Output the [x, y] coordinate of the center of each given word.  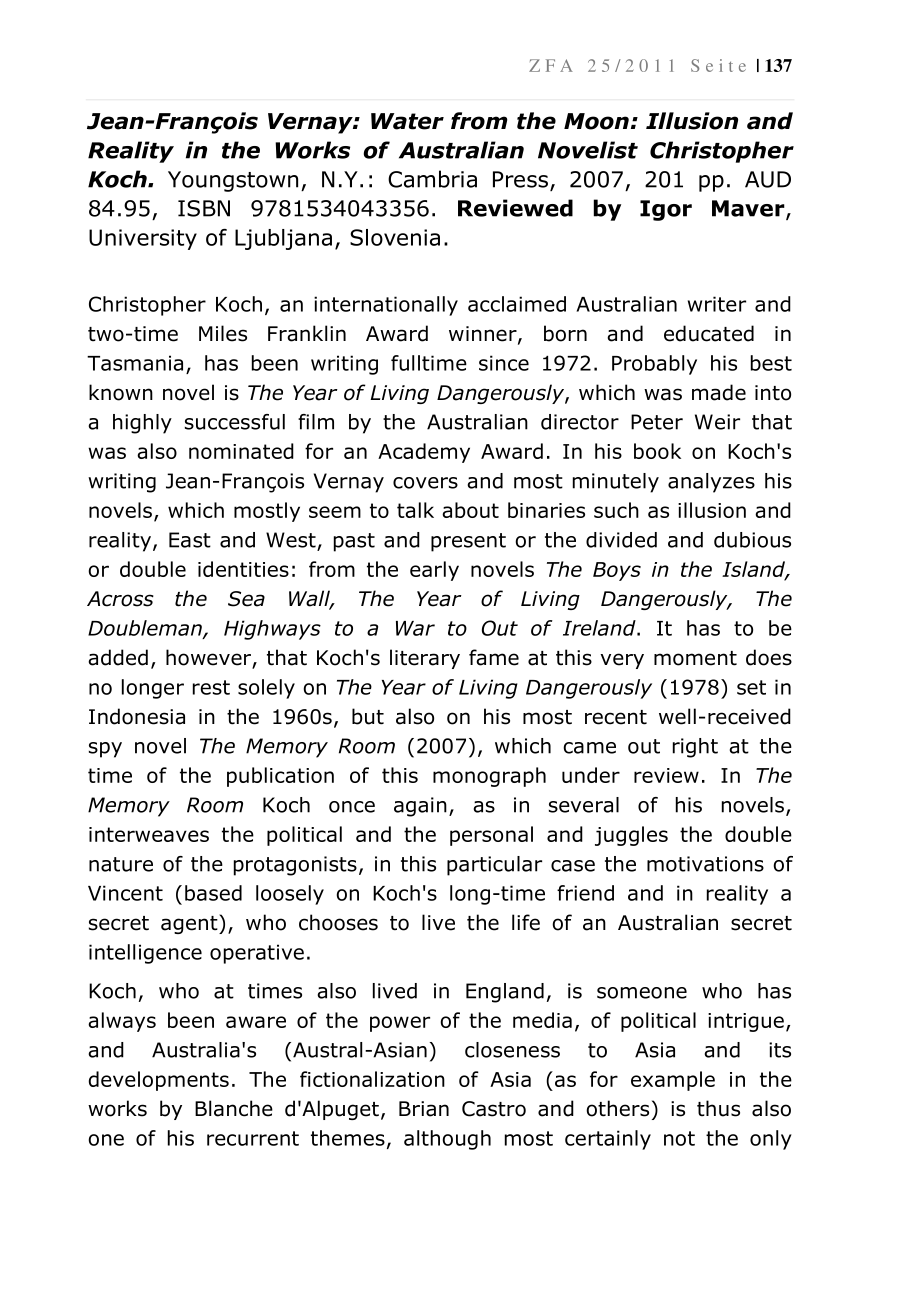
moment [695, 658]
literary [425, 659]
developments [159, 1081]
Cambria [432, 179]
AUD [768, 179]
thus [718, 1108]
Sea [246, 599]
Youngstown [233, 181]
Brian [424, 1109]
